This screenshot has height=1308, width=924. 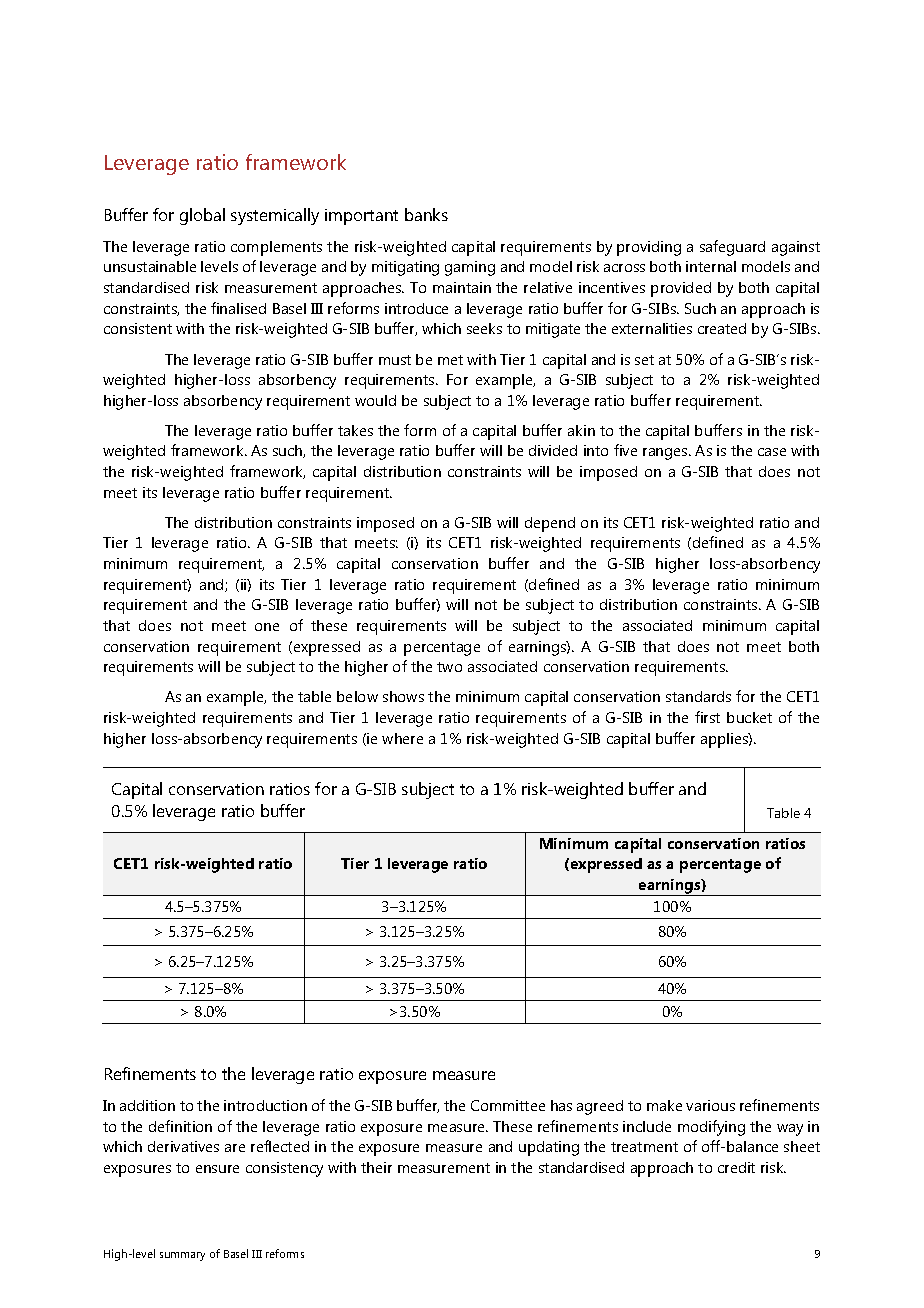 I want to click on two, so click(x=449, y=667).
